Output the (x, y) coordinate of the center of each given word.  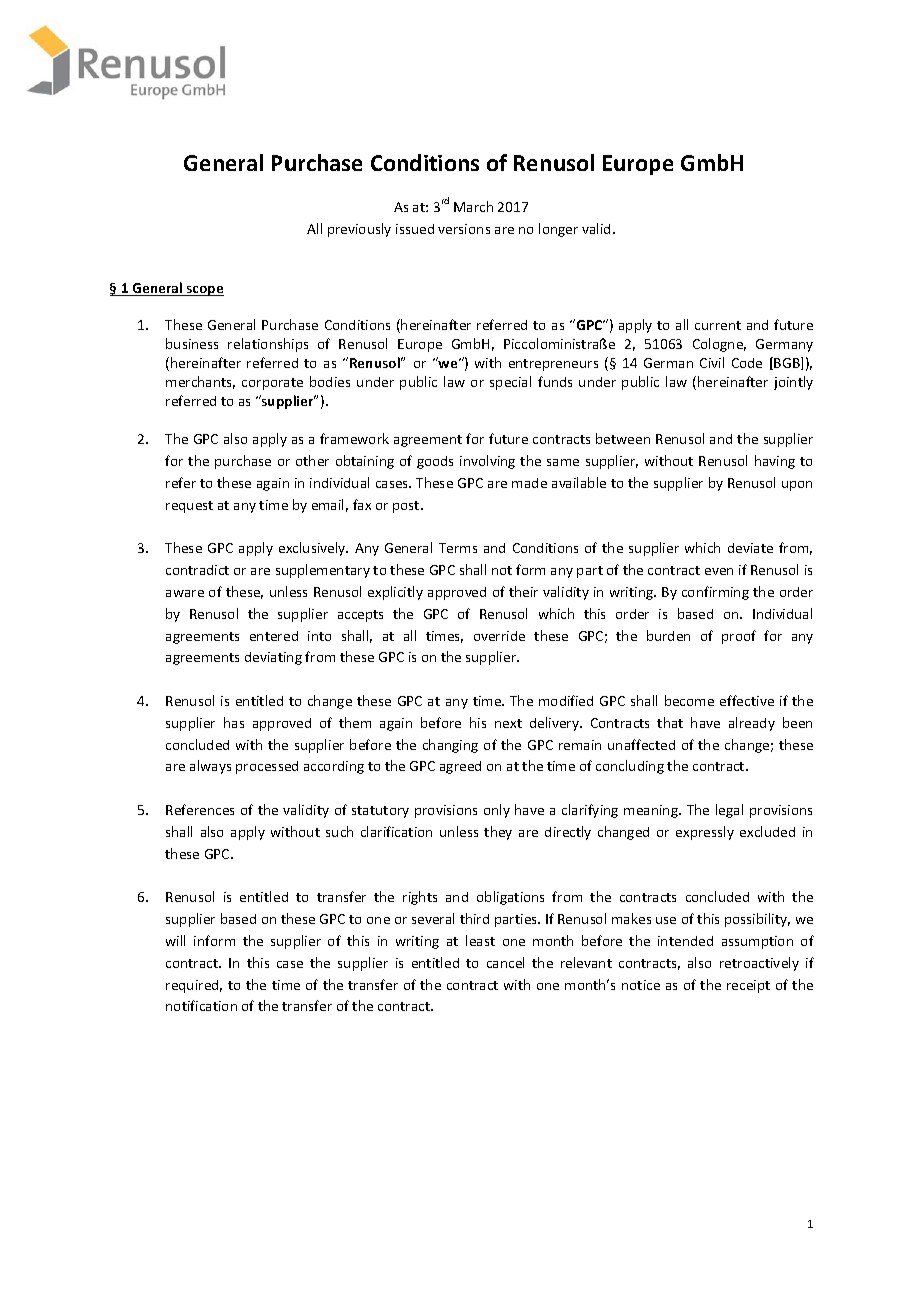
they (498, 833)
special (510, 383)
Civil (712, 362)
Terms (458, 548)
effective (747, 700)
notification (201, 1005)
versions (464, 229)
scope (204, 291)
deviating (273, 658)
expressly (705, 833)
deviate (750, 548)
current (718, 325)
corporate (272, 384)
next (508, 723)
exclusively (313, 549)
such (339, 831)
